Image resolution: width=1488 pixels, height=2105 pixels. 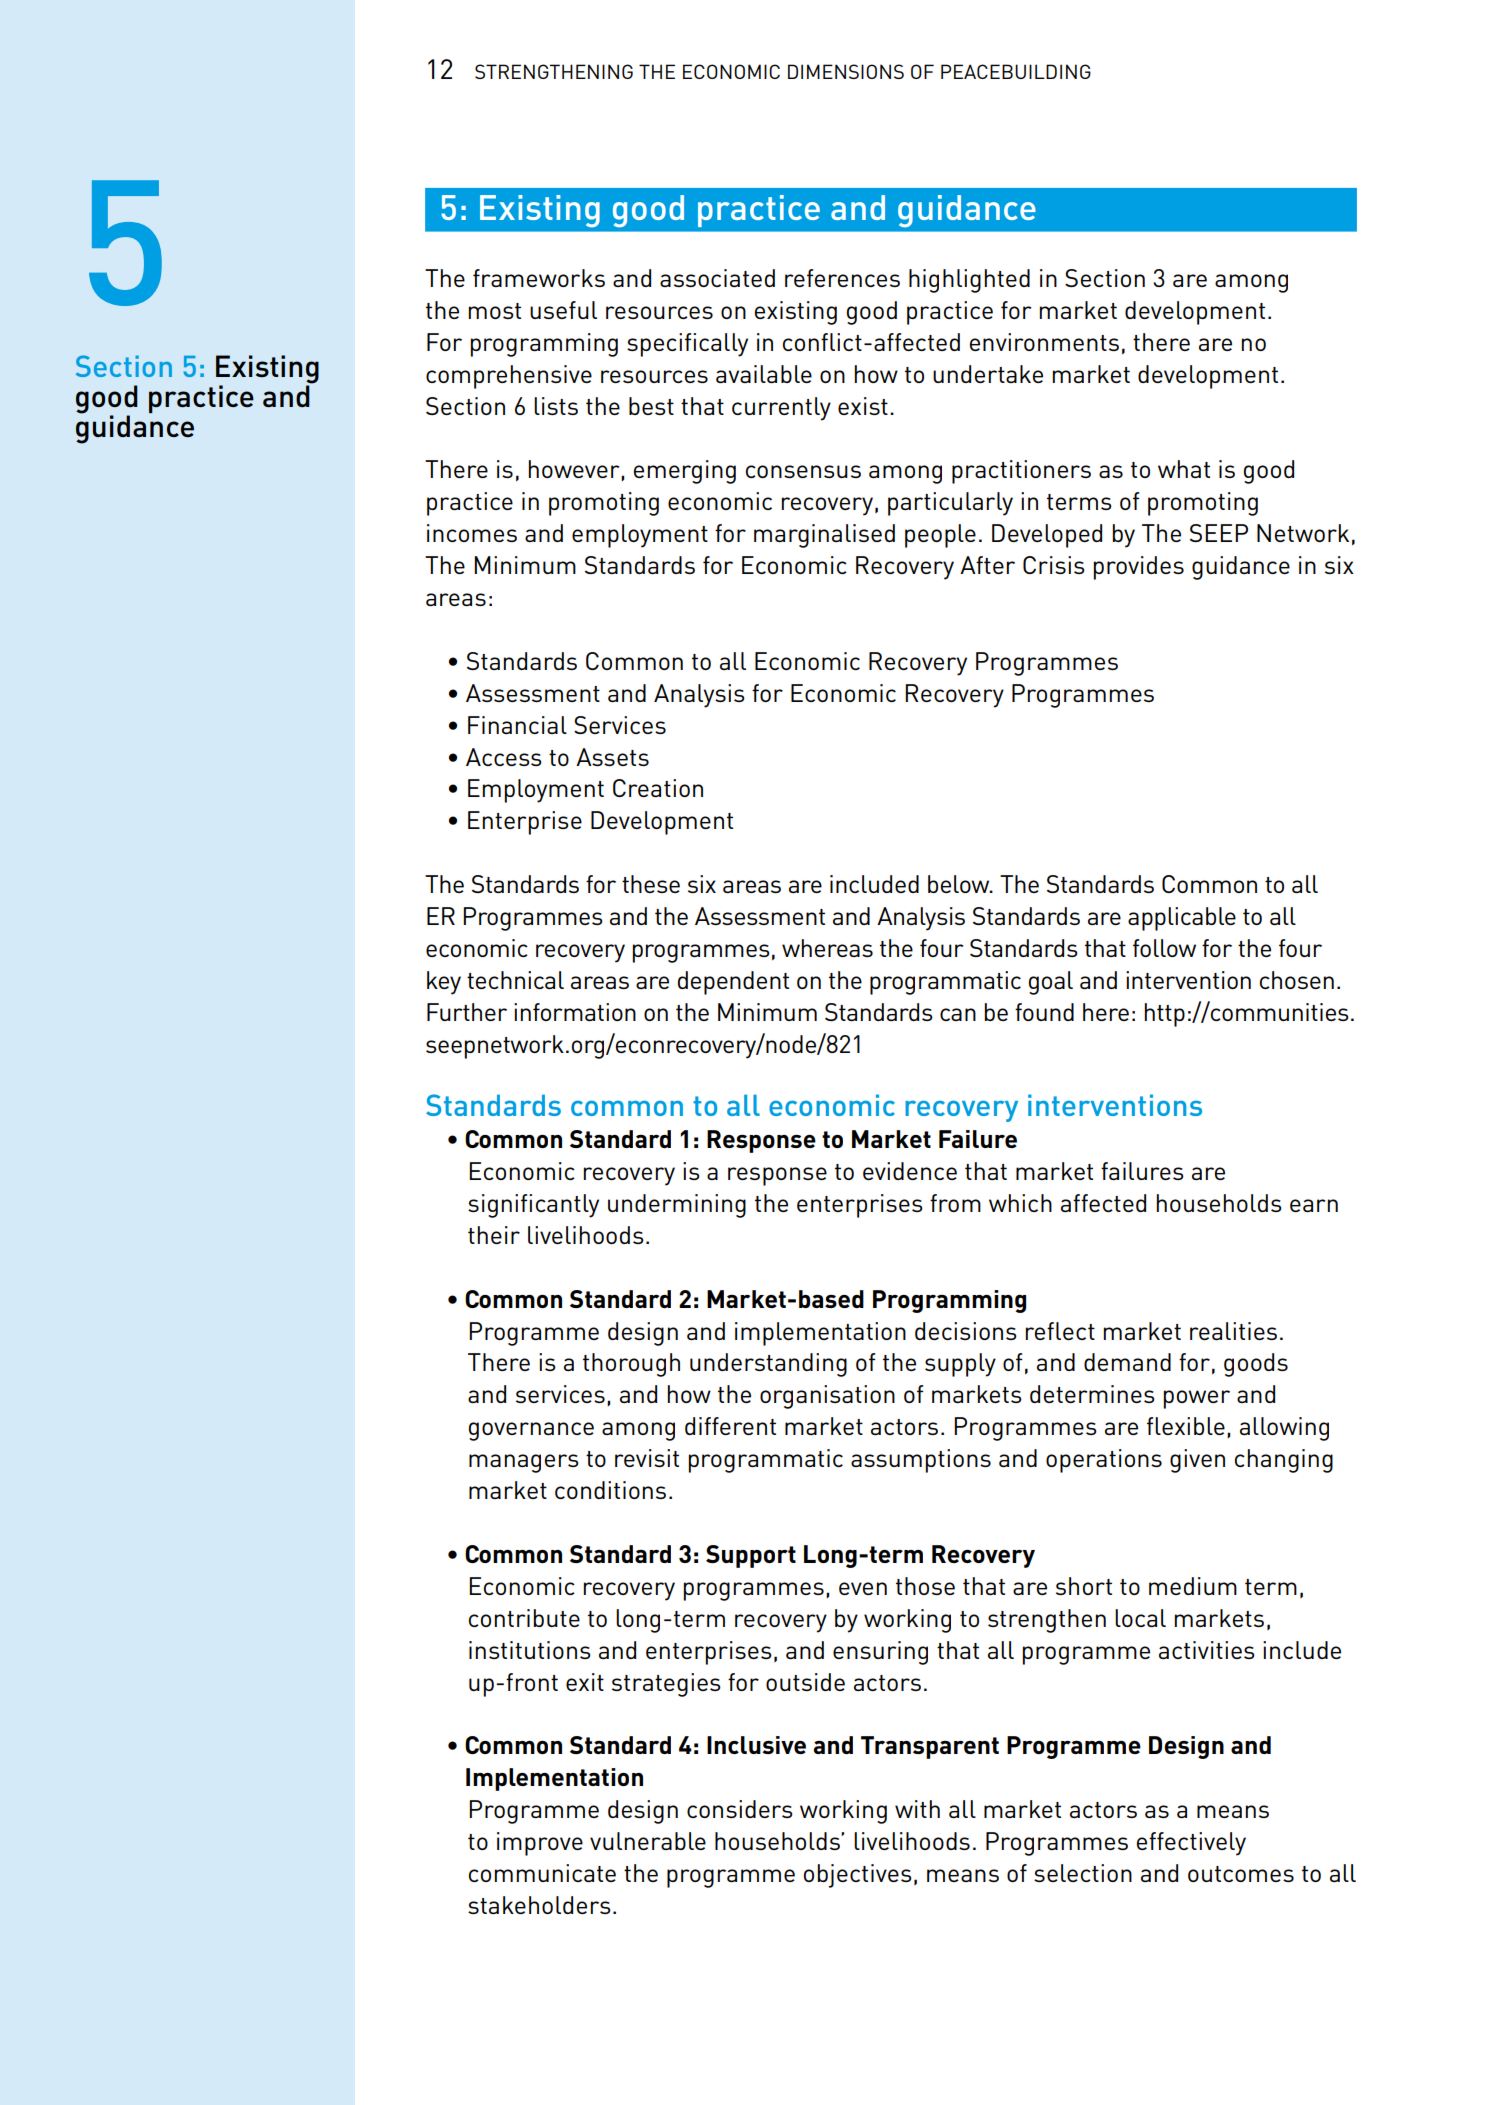 What do you see at coordinates (858, 1876) in the screenshot?
I see `objectives` at bounding box center [858, 1876].
